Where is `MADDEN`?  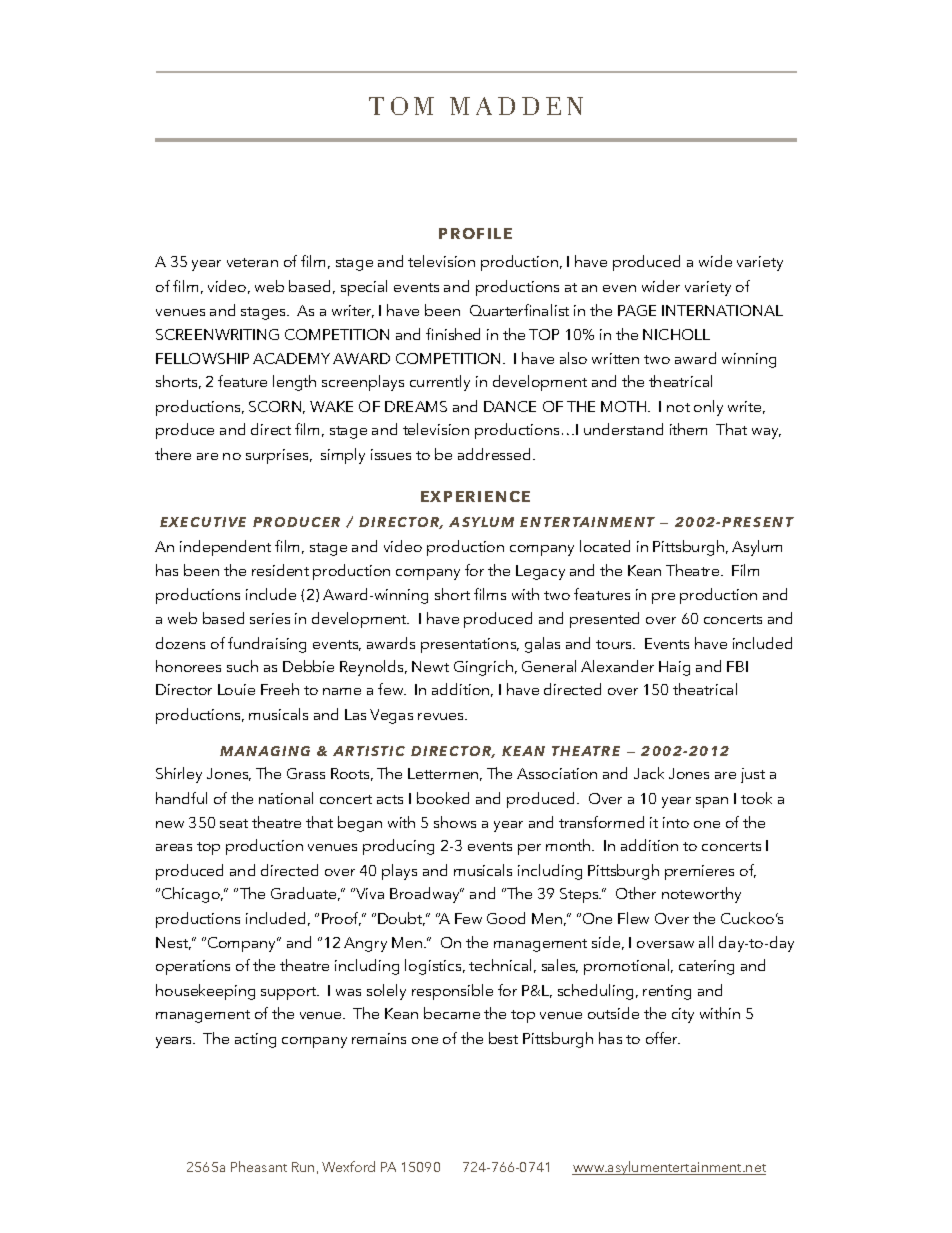
MADDEN is located at coordinates (516, 106).
